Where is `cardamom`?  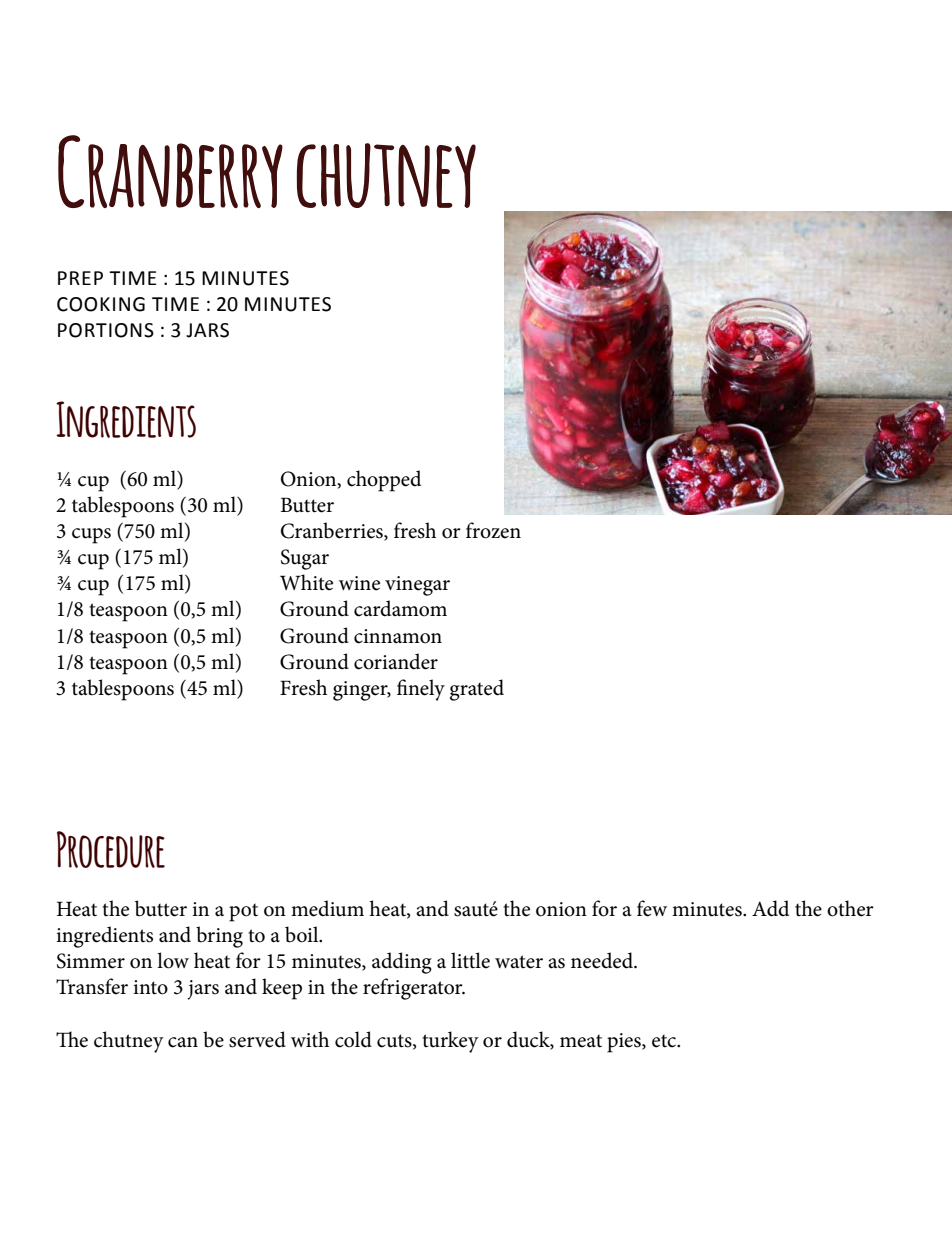
cardamom is located at coordinates (400, 608).
